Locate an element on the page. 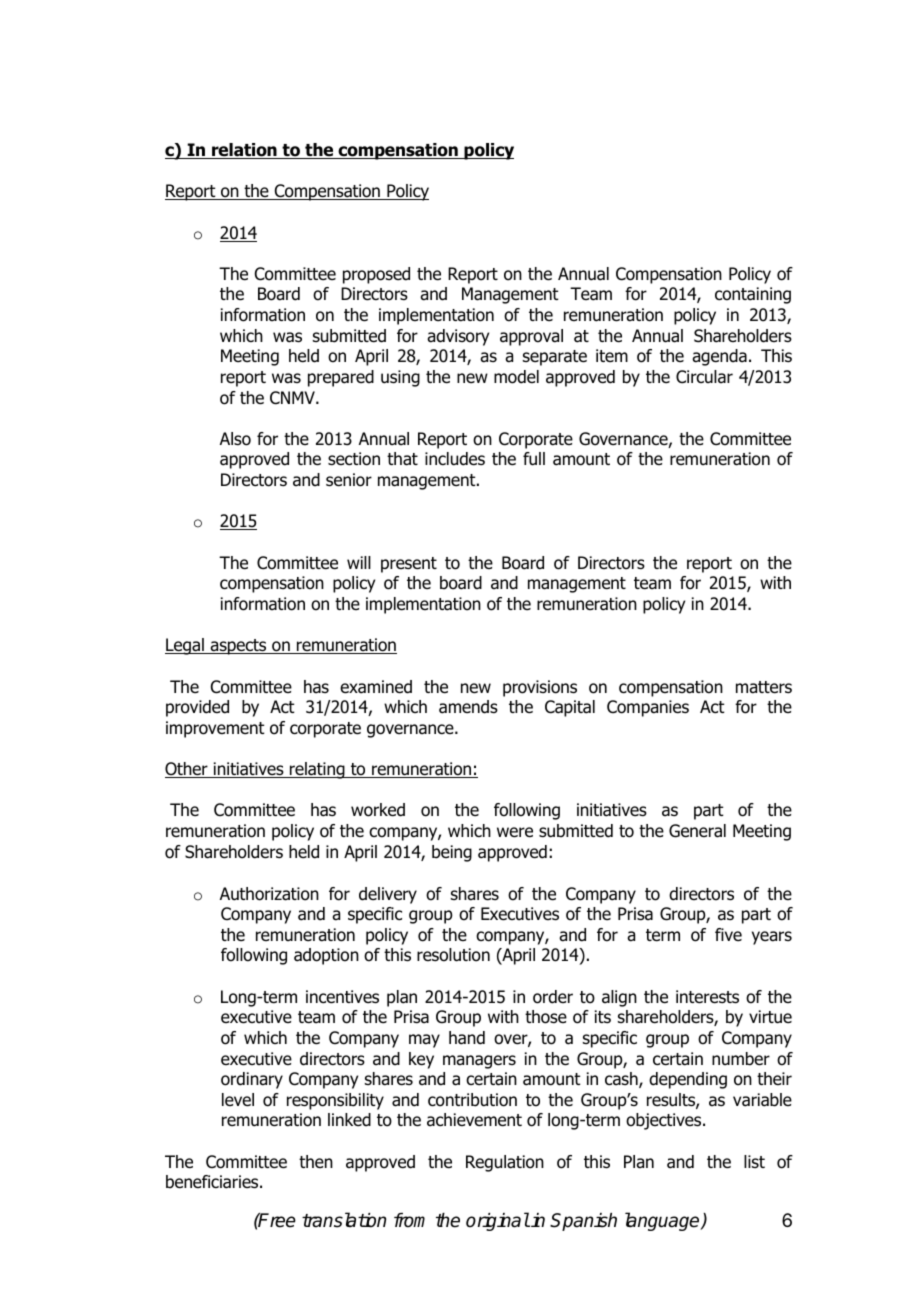 The height and width of the page is (1308, 924). aspects is located at coordinates (238, 647).
